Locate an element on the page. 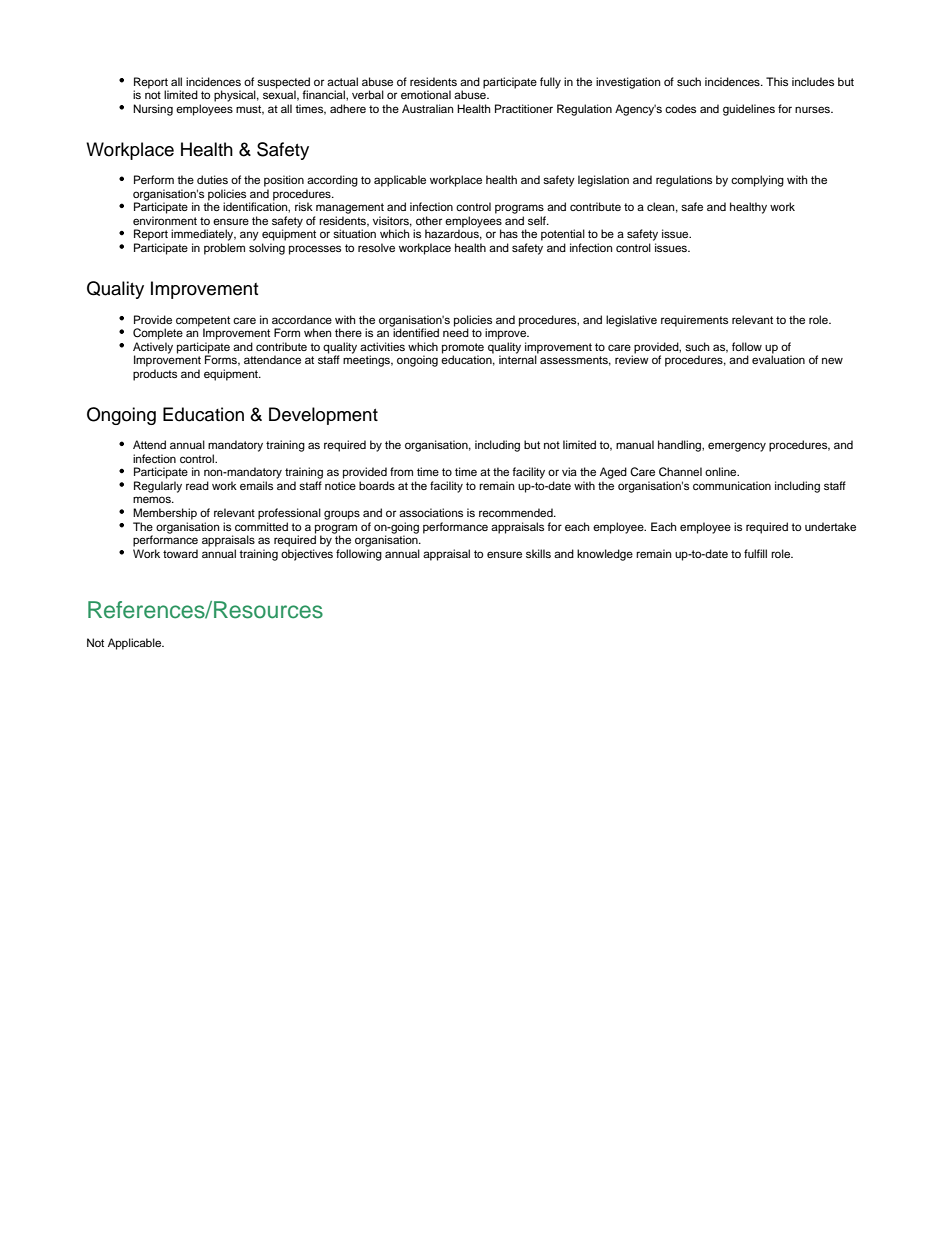  need is located at coordinates (456, 331).
